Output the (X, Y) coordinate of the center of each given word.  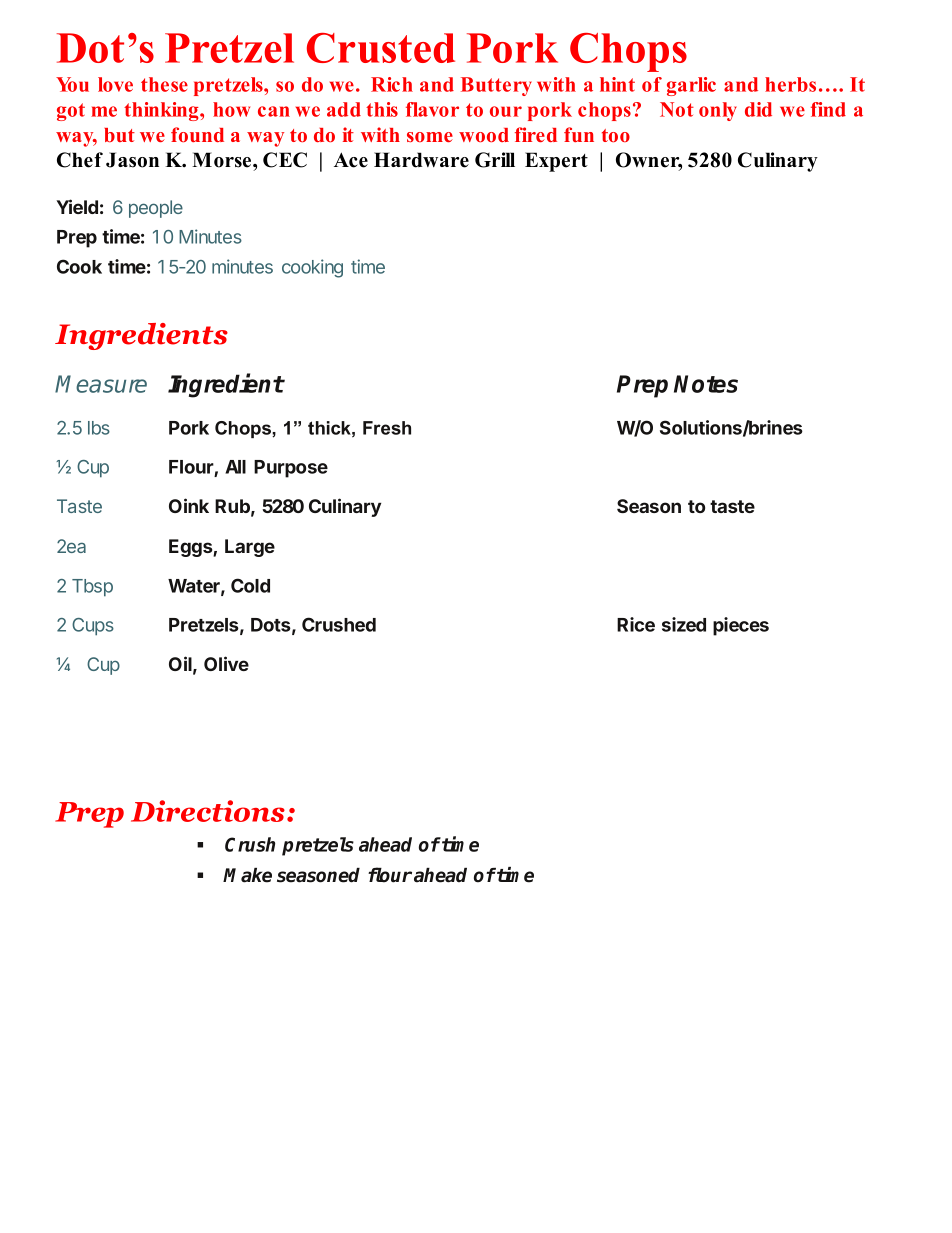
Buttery (496, 86)
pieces (741, 626)
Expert (556, 162)
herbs (790, 84)
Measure (101, 384)
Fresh (387, 428)
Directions (208, 811)
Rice (636, 624)
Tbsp (92, 588)
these (164, 84)
